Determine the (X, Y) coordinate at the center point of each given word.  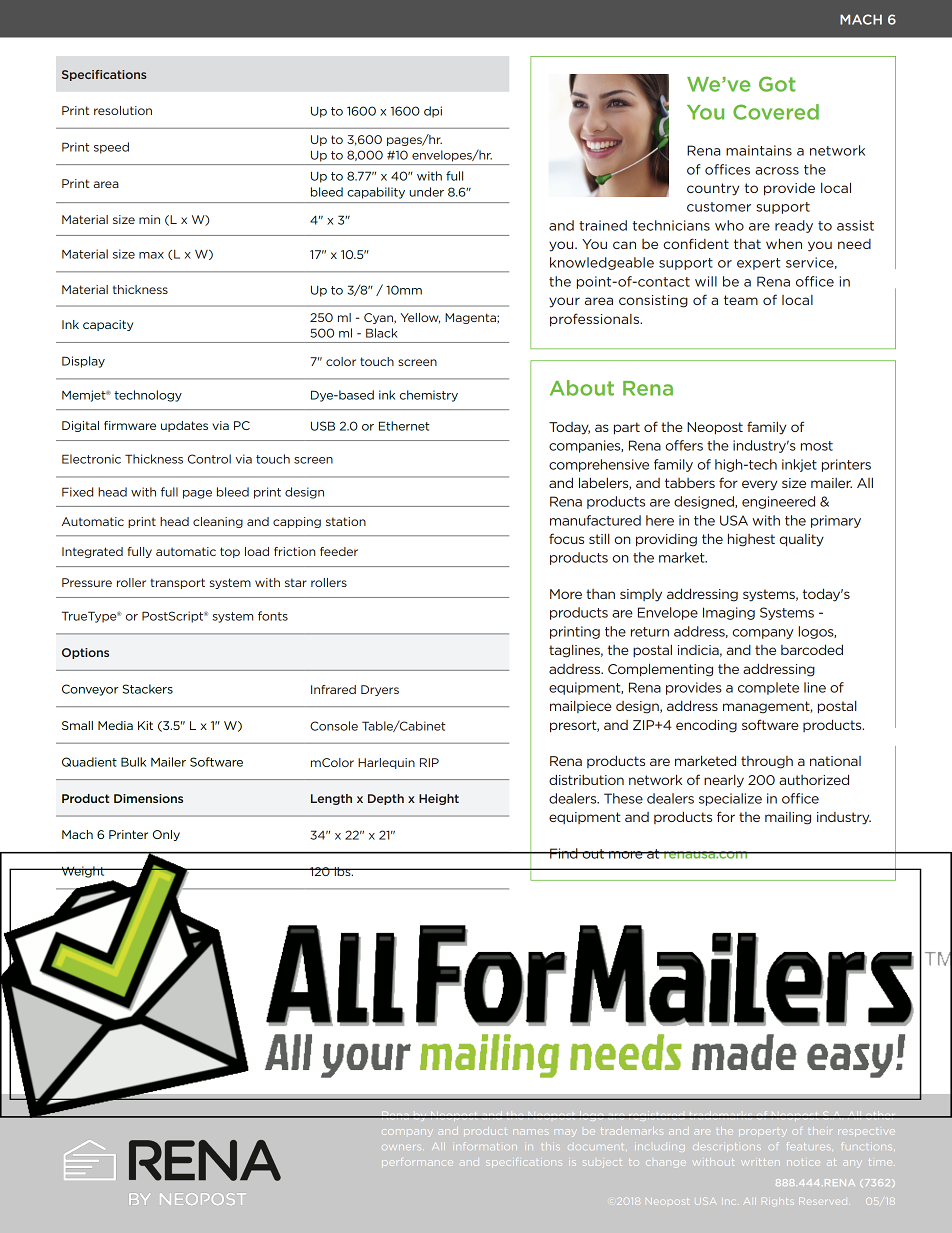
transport (177, 583)
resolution (123, 110)
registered (657, 1116)
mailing (788, 818)
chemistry (429, 396)
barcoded (812, 649)
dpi (433, 112)
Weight (83, 872)
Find (564, 853)
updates (184, 426)
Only (166, 835)
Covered (776, 112)
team (741, 300)
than (600, 594)
